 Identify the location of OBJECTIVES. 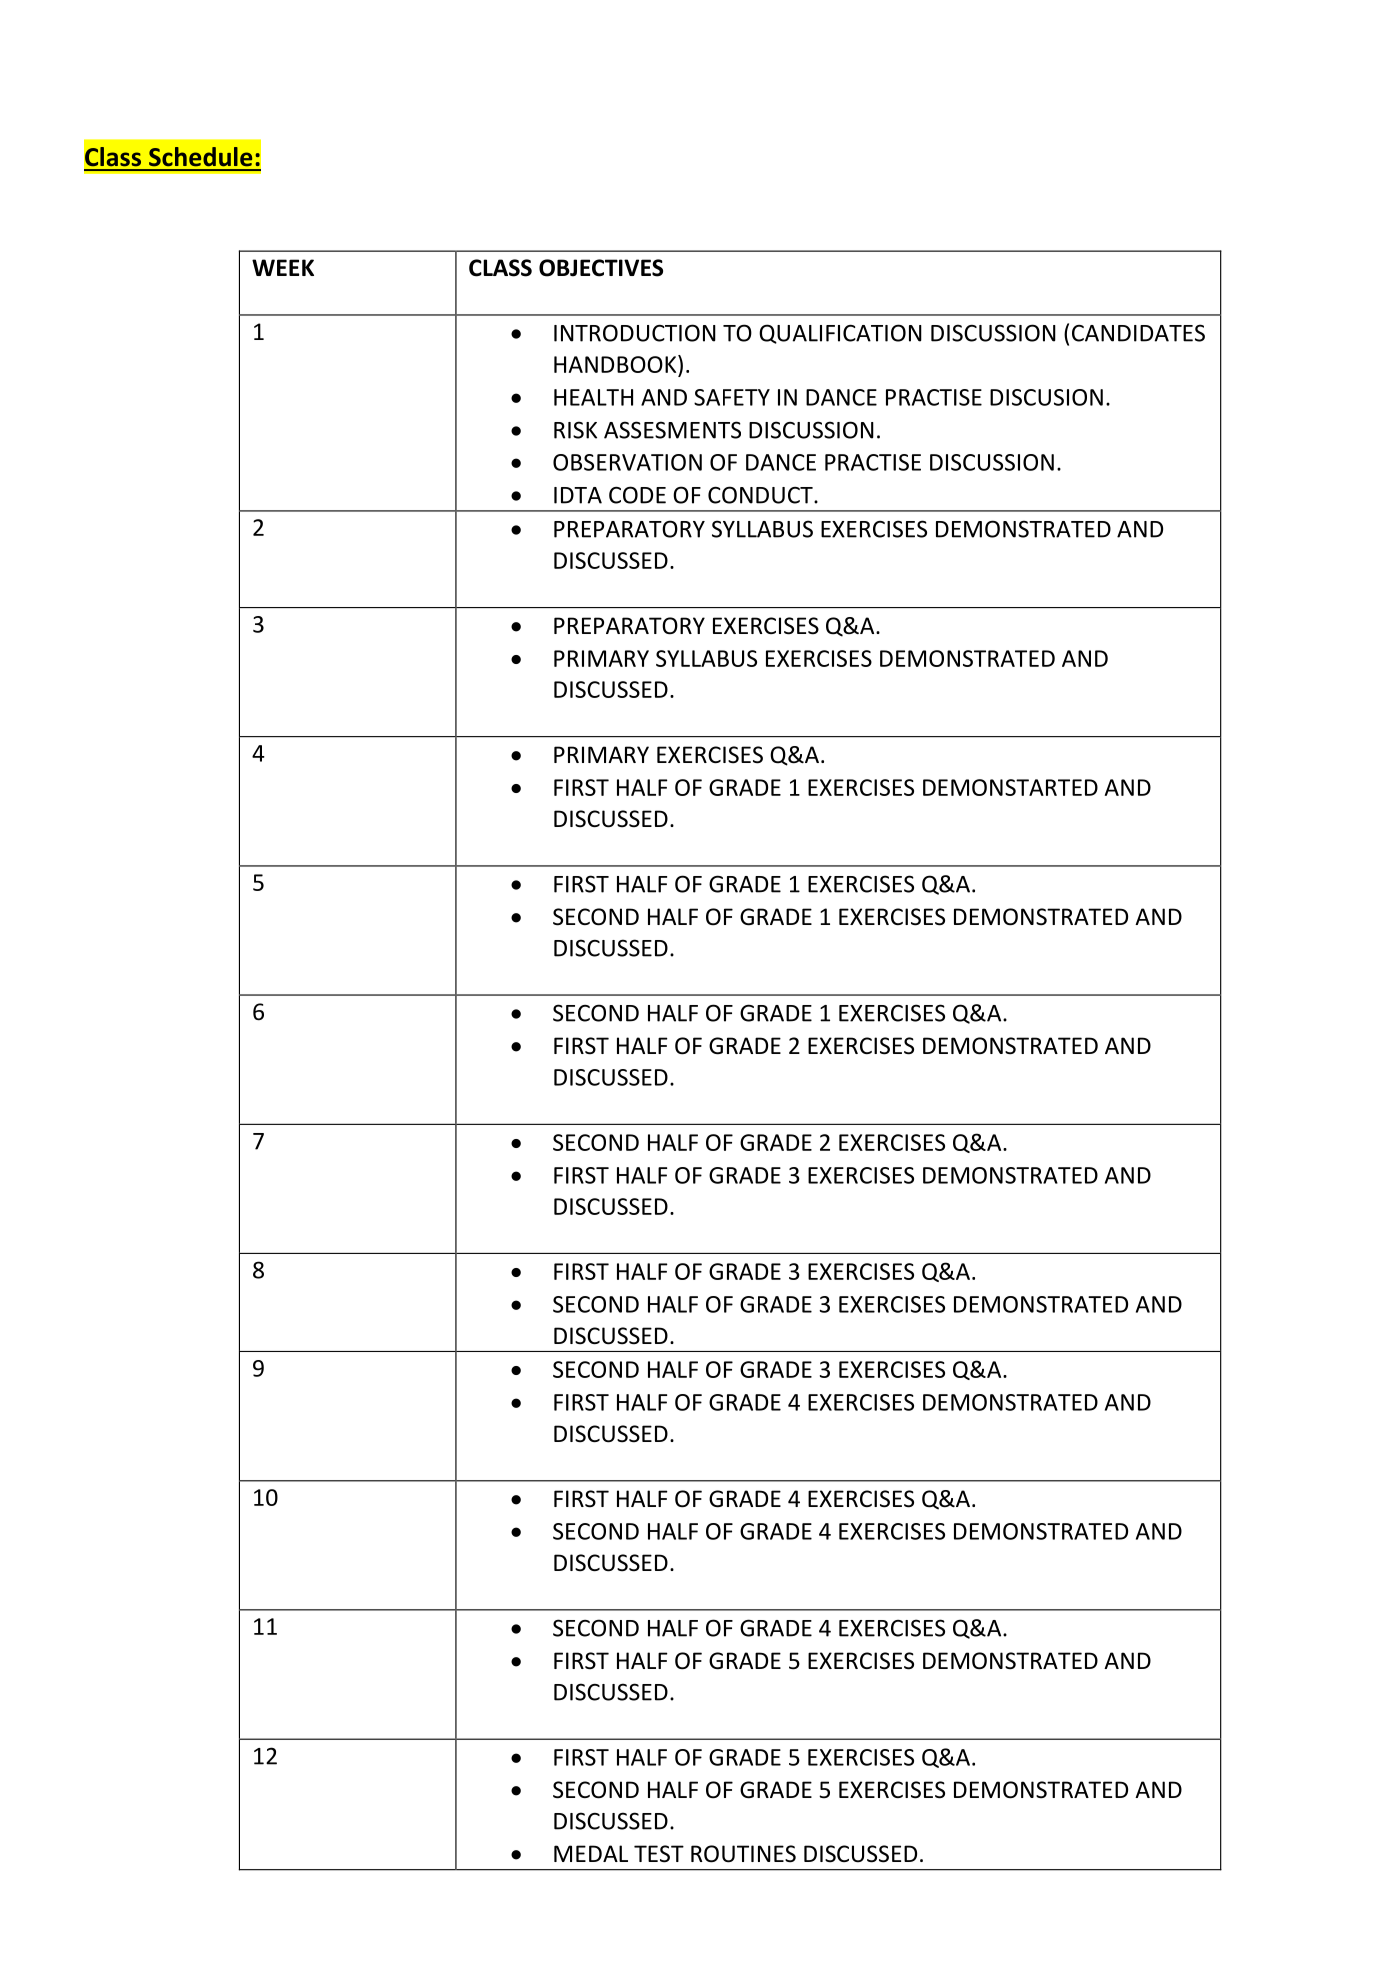
(601, 268).
